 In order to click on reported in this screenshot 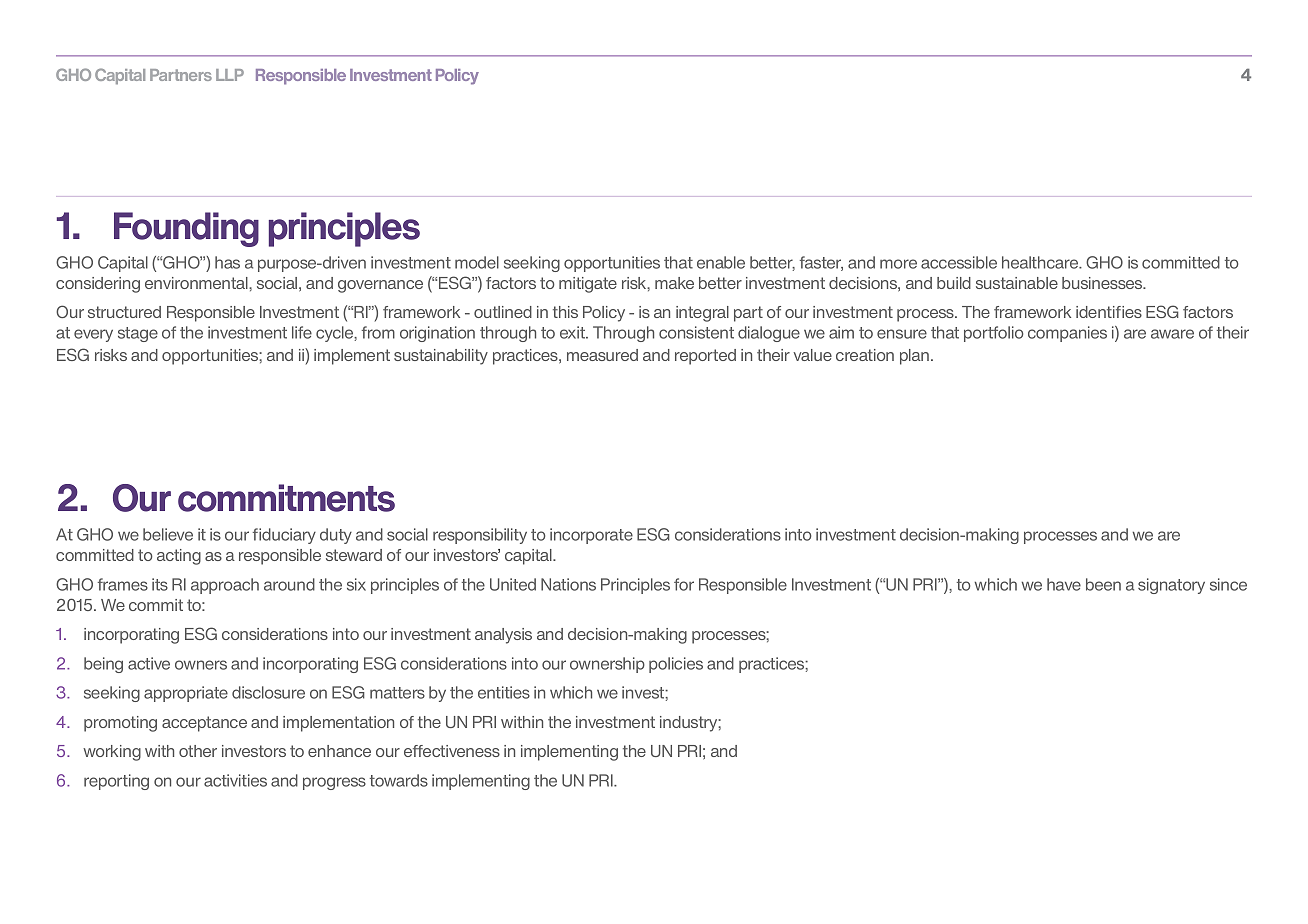, I will do `click(705, 357)`.
